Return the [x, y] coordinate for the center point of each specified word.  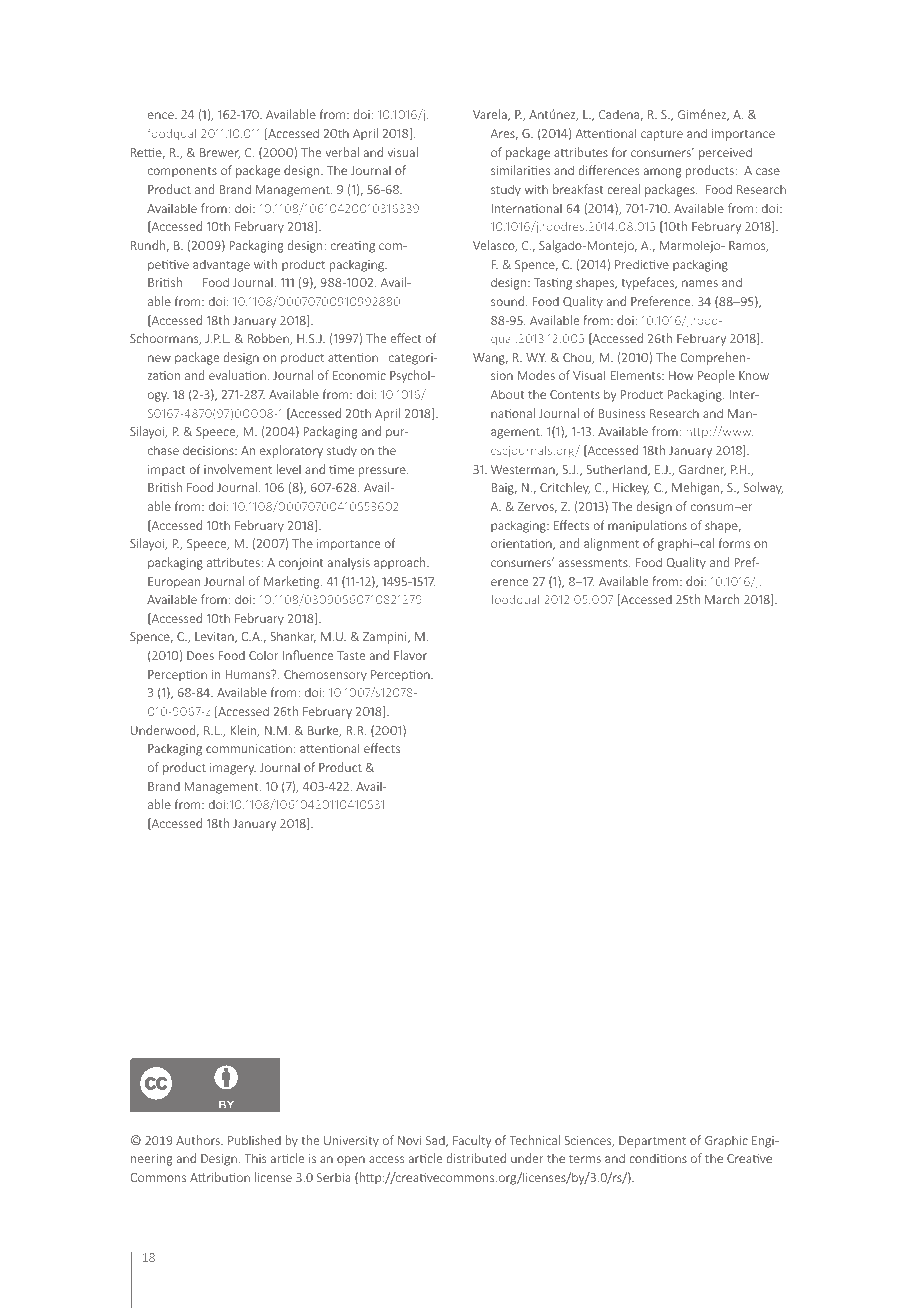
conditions [658, 1158]
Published [254, 1140]
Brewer [220, 153]
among [662, 173]
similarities [520, 170]
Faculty [472, 1141]
